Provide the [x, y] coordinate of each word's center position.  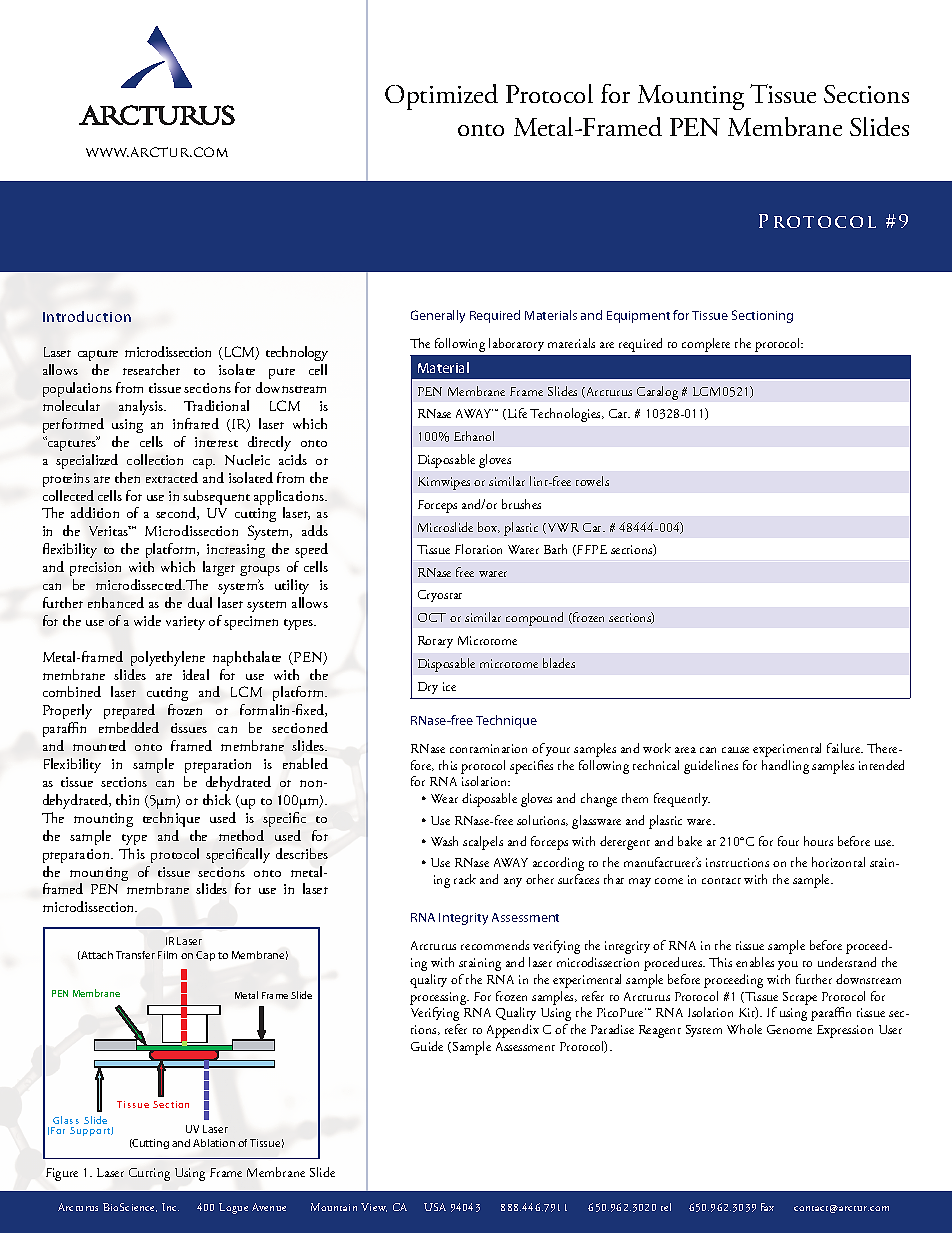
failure [845, 748]
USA [435, 1207]
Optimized [441, 97]
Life [516, 414]
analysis [142, 407]
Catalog [657, 393]
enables [755, 962]
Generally [438, 316]
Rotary [435, 642]
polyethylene [168, 658]
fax [767, 1207]
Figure [62, 1174]
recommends [495, 945]
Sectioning [762, 316]
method [241, 835]
